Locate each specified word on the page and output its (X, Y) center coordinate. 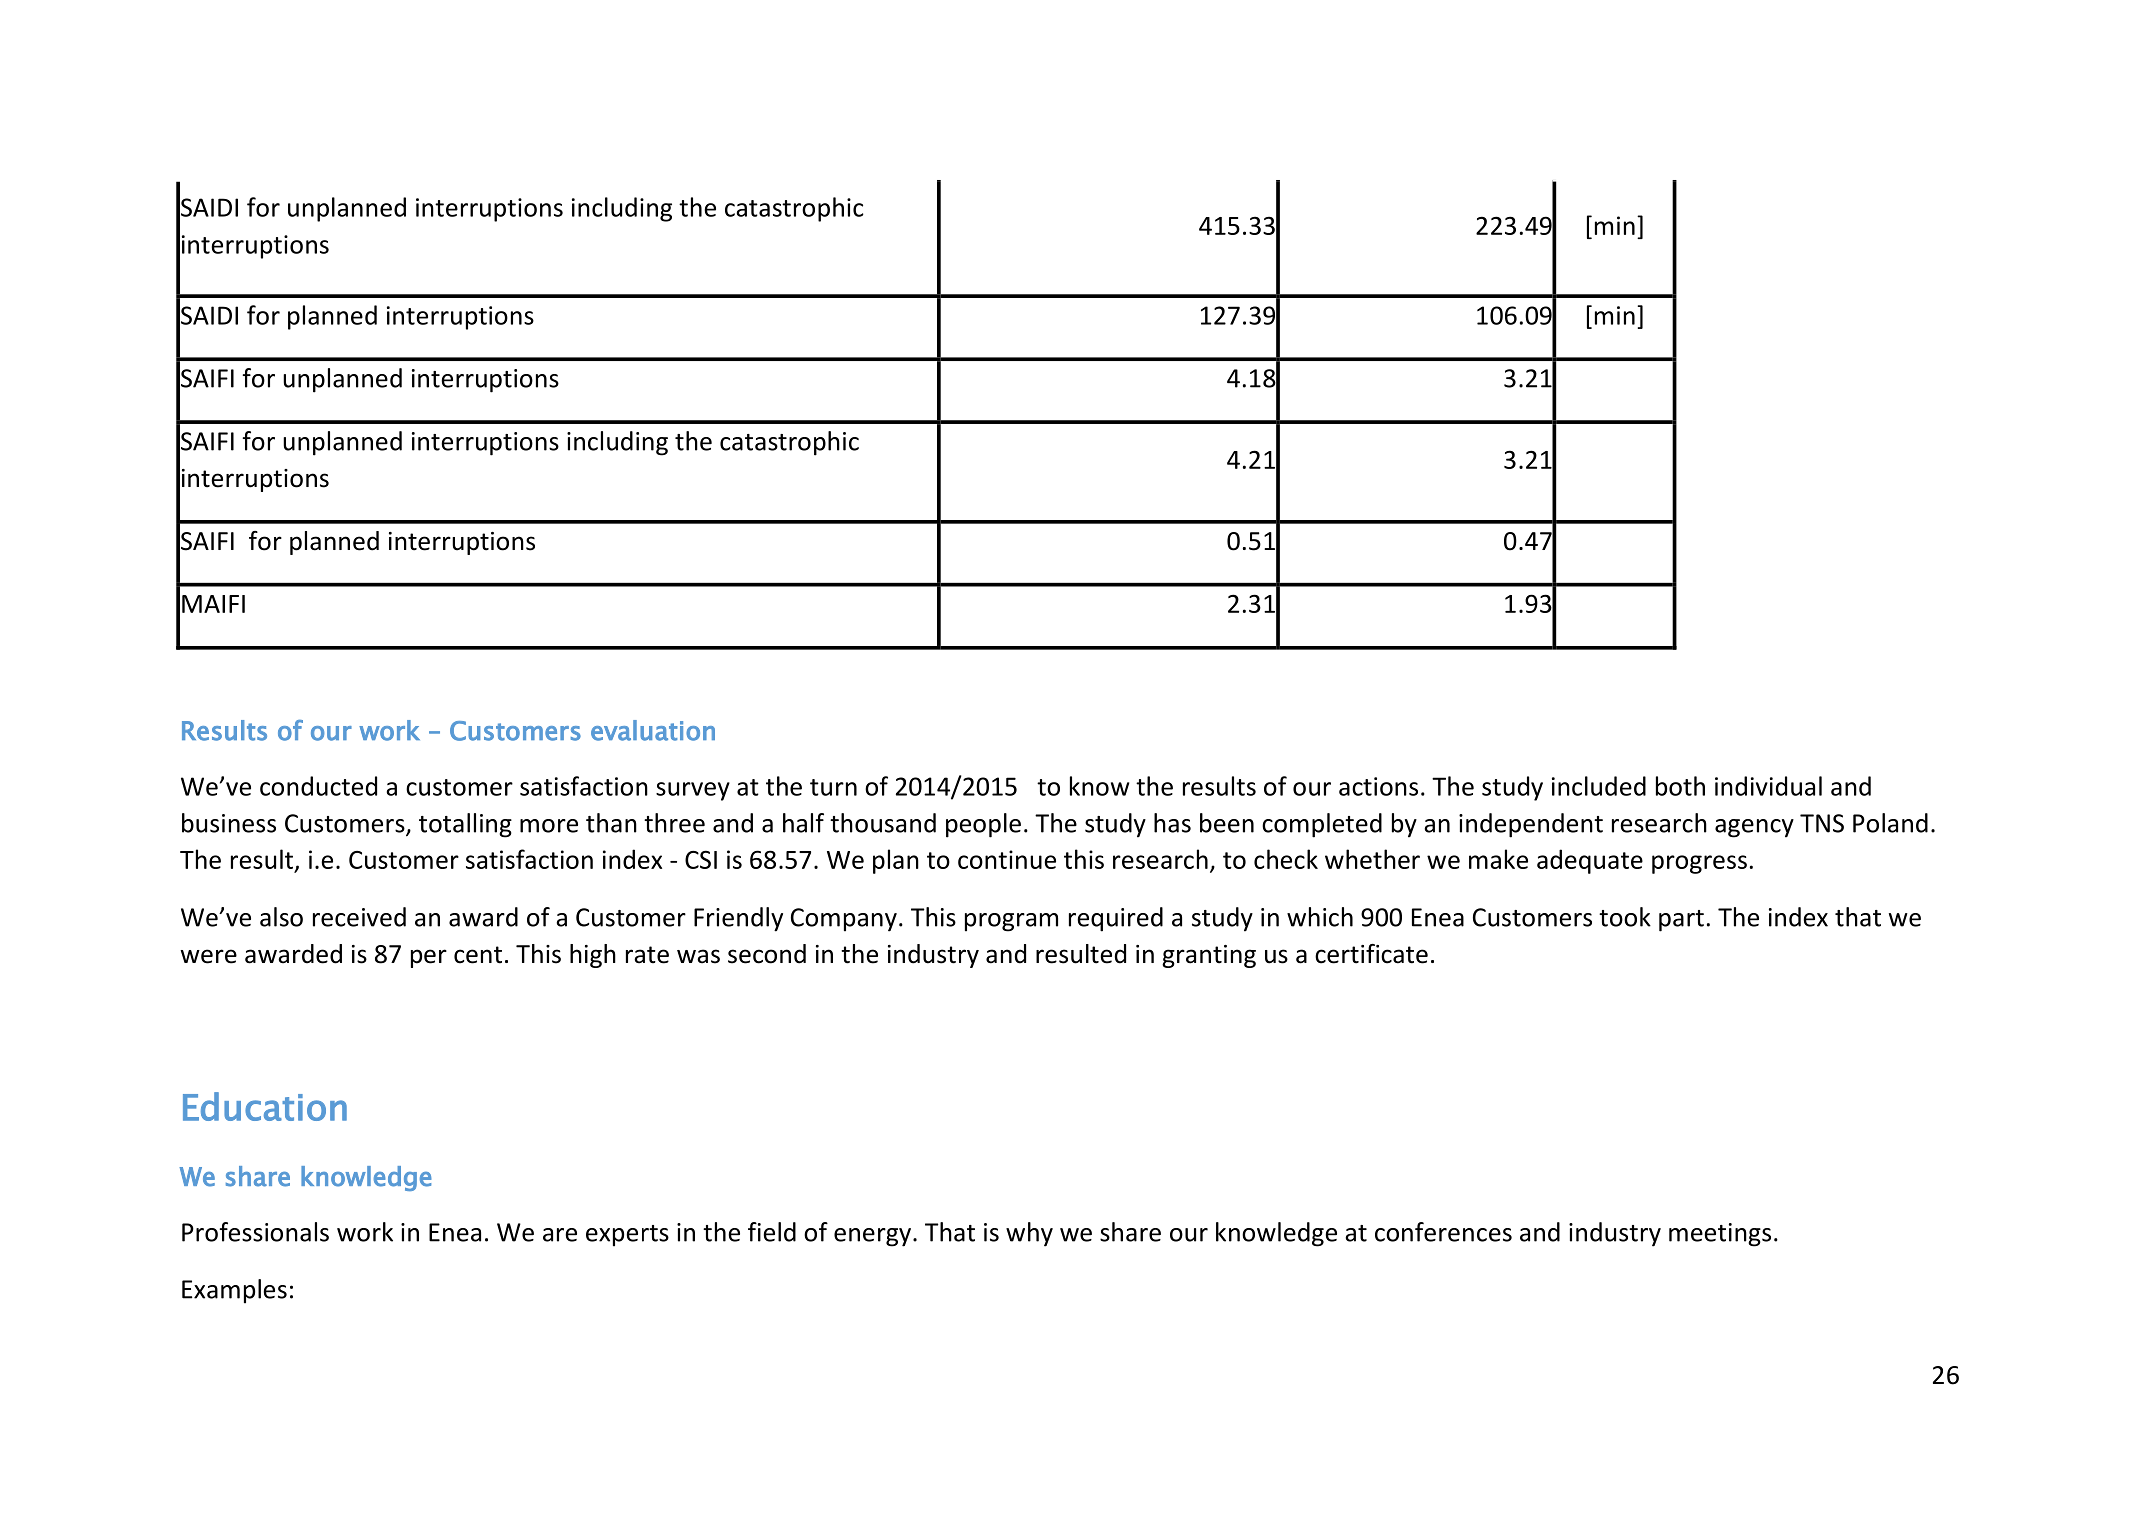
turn (833, 787)
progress (1699, 864)
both (1680, 786)
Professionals (255, 1232)
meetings (1720, 1235)
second (767, 954)
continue (1007, 859)
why (1029, 1234)
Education (265, 1106)
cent (478, 955)
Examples (234, 1291)
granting (1209, 956)
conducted (318, 786)
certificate (1371, 954)
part (1681, 921)
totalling (465, 825)
